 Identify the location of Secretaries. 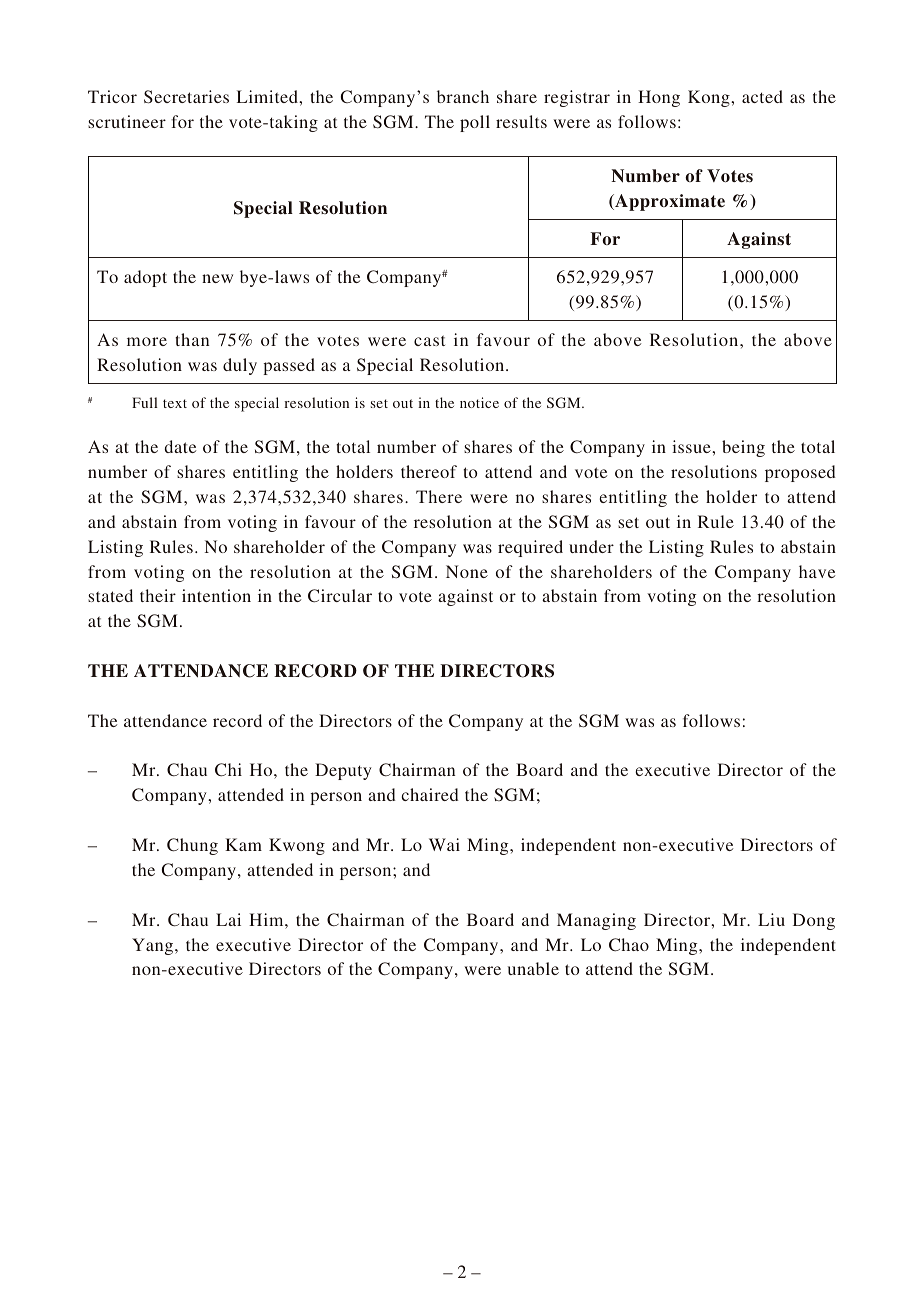
(186, 97).
